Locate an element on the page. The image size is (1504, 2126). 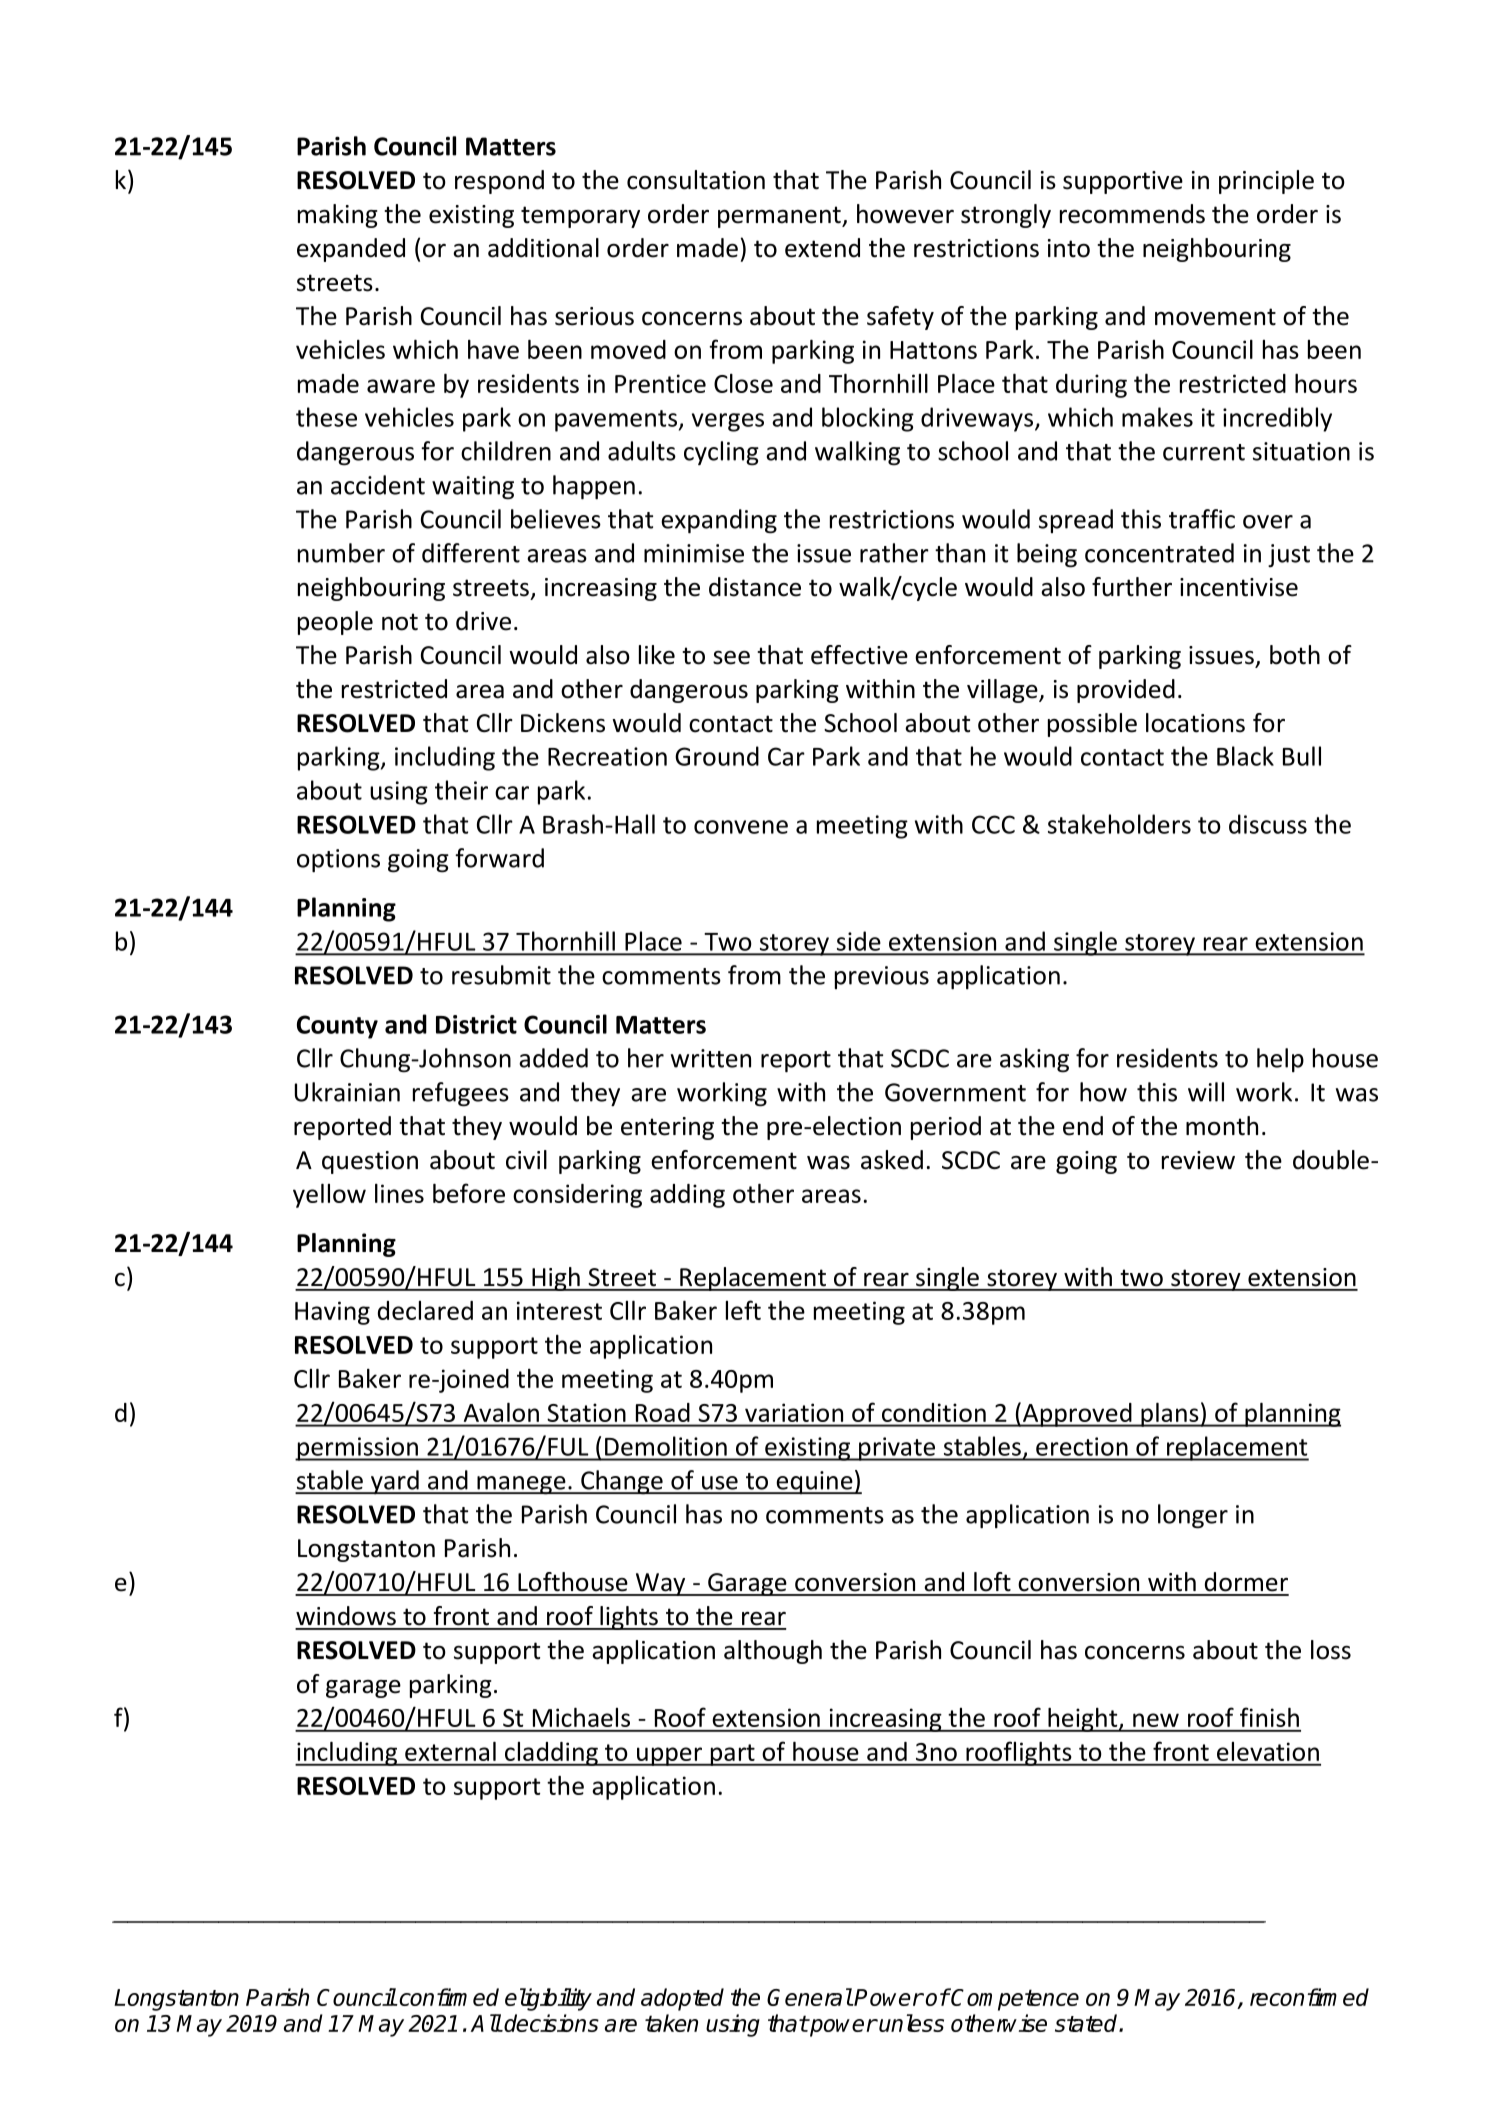
respond is located at coordinates (499, 182).
